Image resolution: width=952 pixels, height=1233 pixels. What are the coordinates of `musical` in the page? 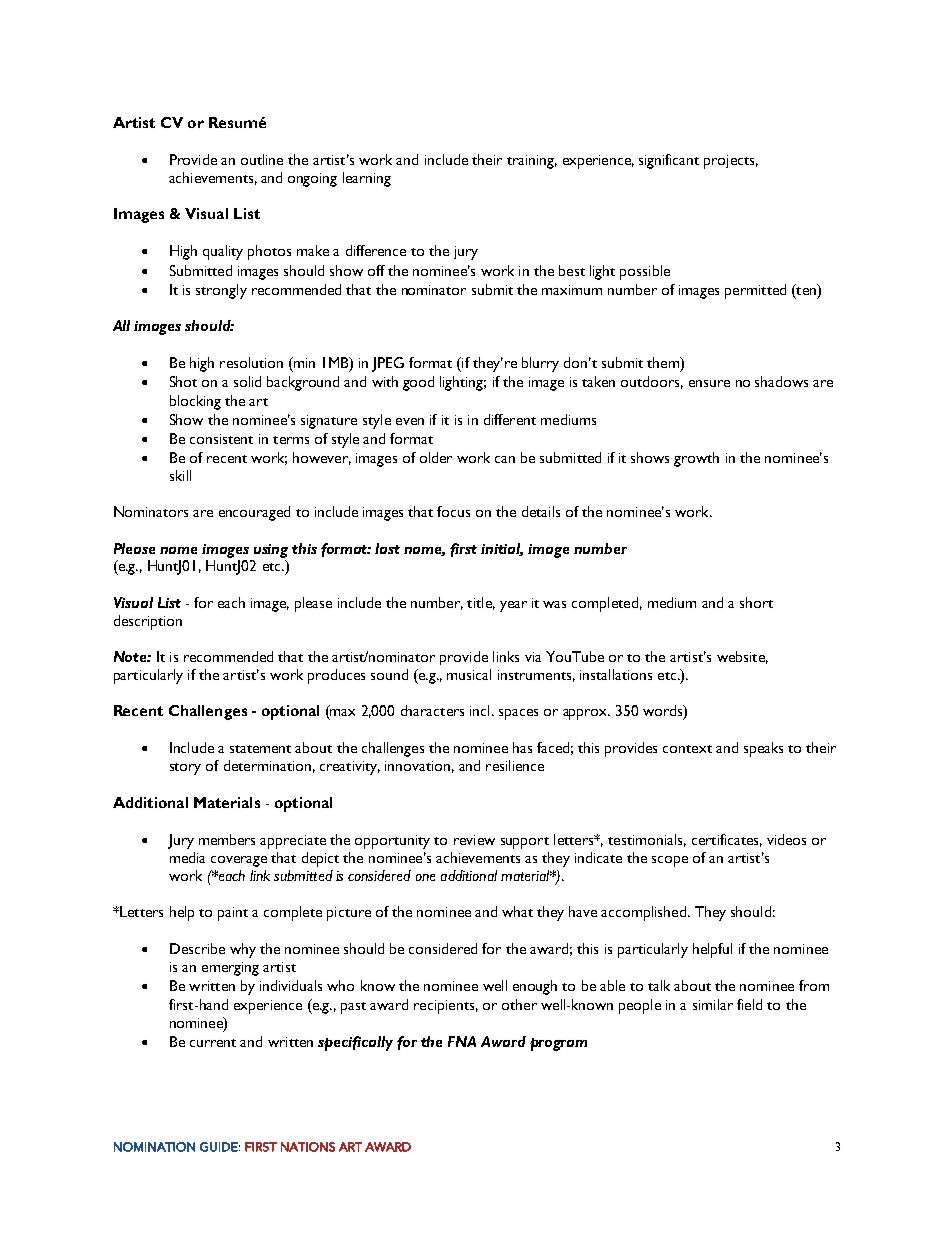 It's located at (469, 674).
